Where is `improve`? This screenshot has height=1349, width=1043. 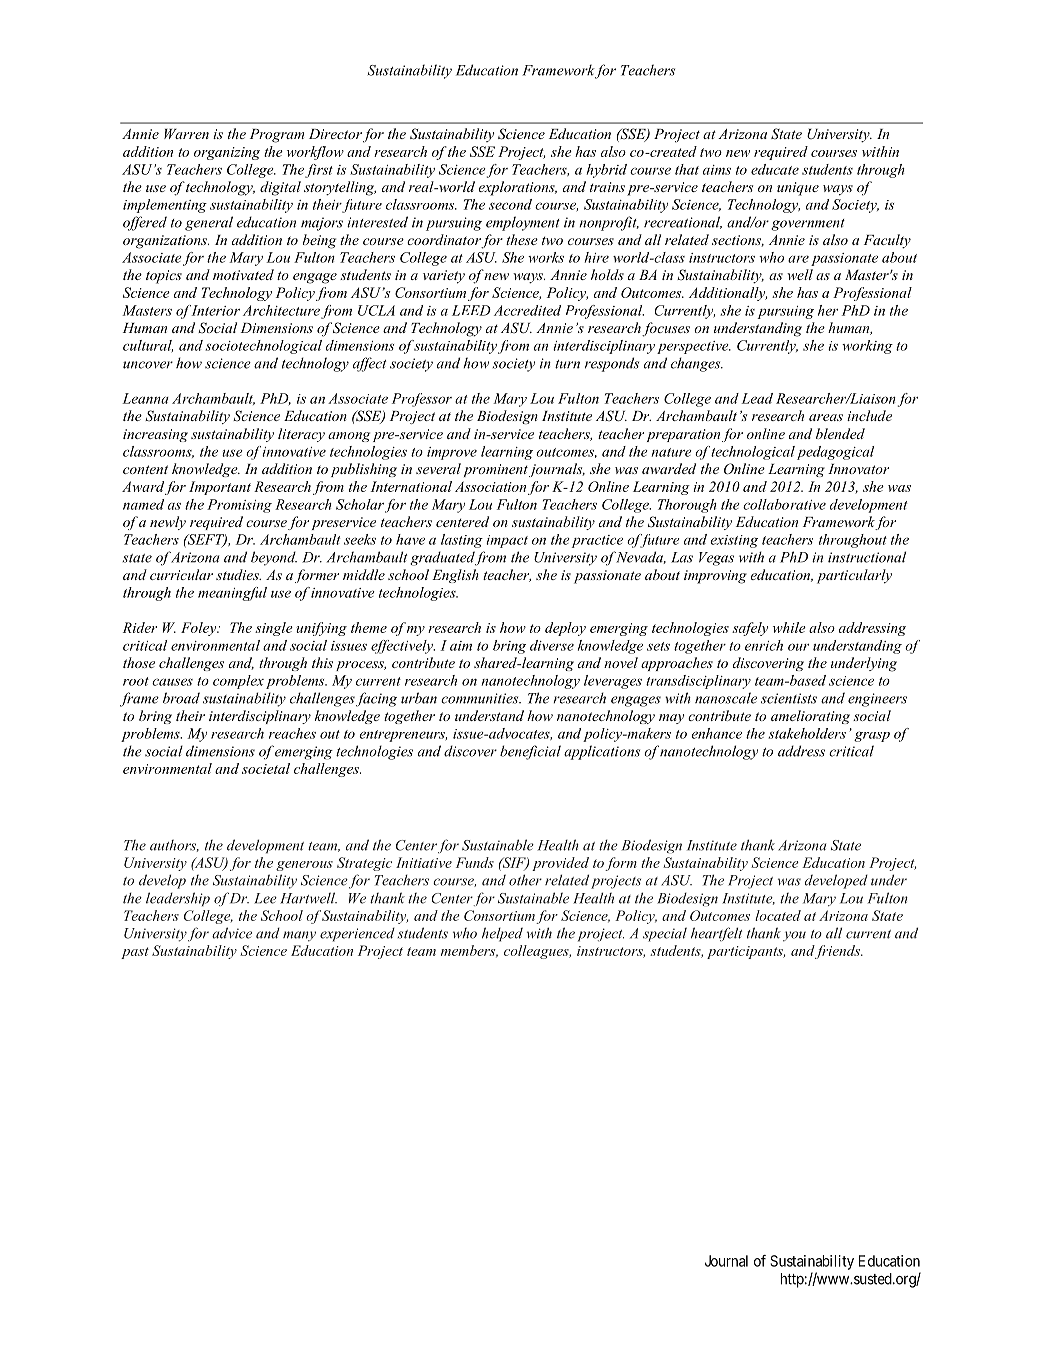 improve is located at coordinates (452, 453).
